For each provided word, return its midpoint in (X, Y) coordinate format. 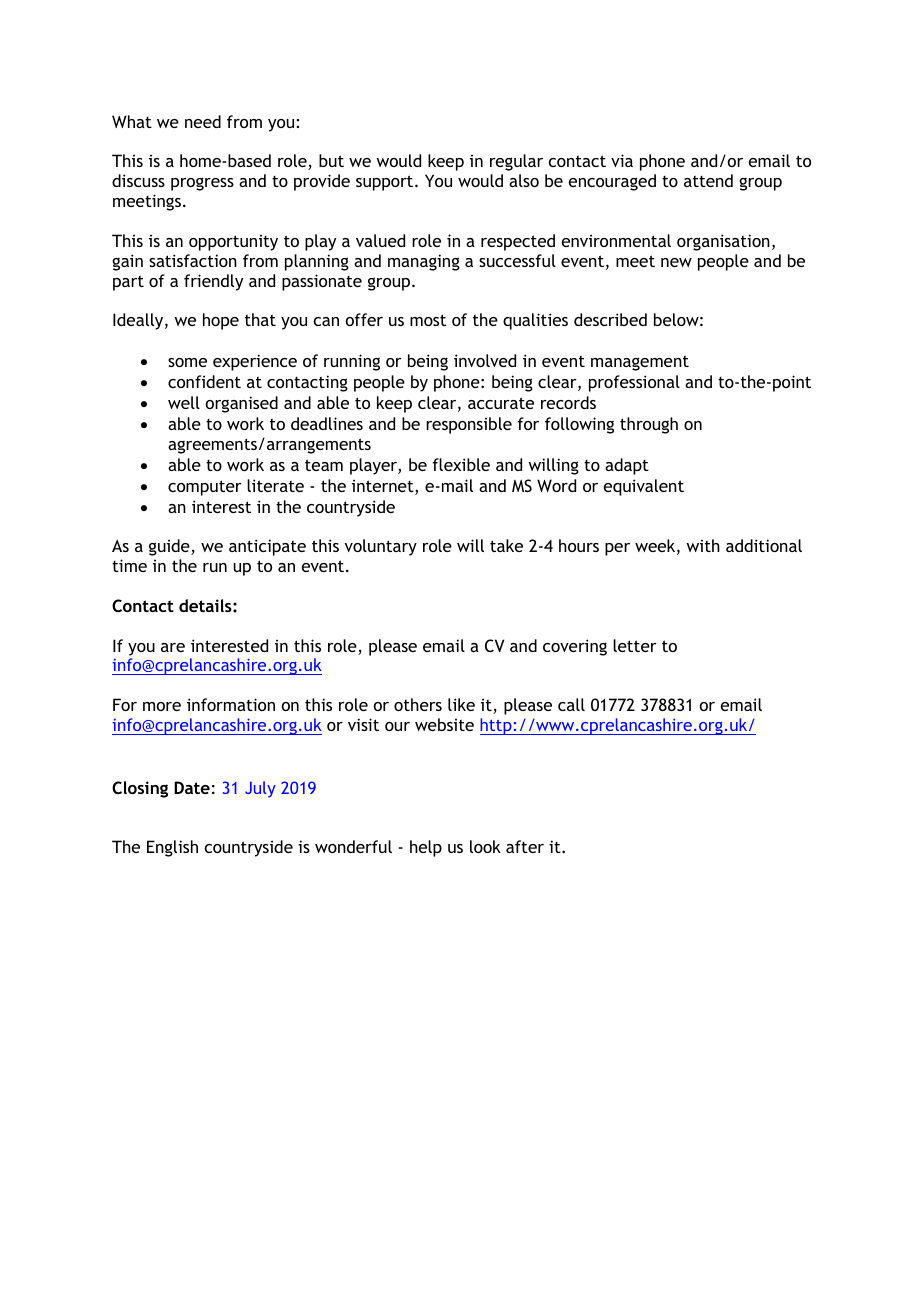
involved (485, 360)
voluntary (380, 547)
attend (708, 180)
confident (204, 381)
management (640, 363)
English (172, 848)
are (173, 647)
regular (516, 162)
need (203, 121)
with (703, 545)
